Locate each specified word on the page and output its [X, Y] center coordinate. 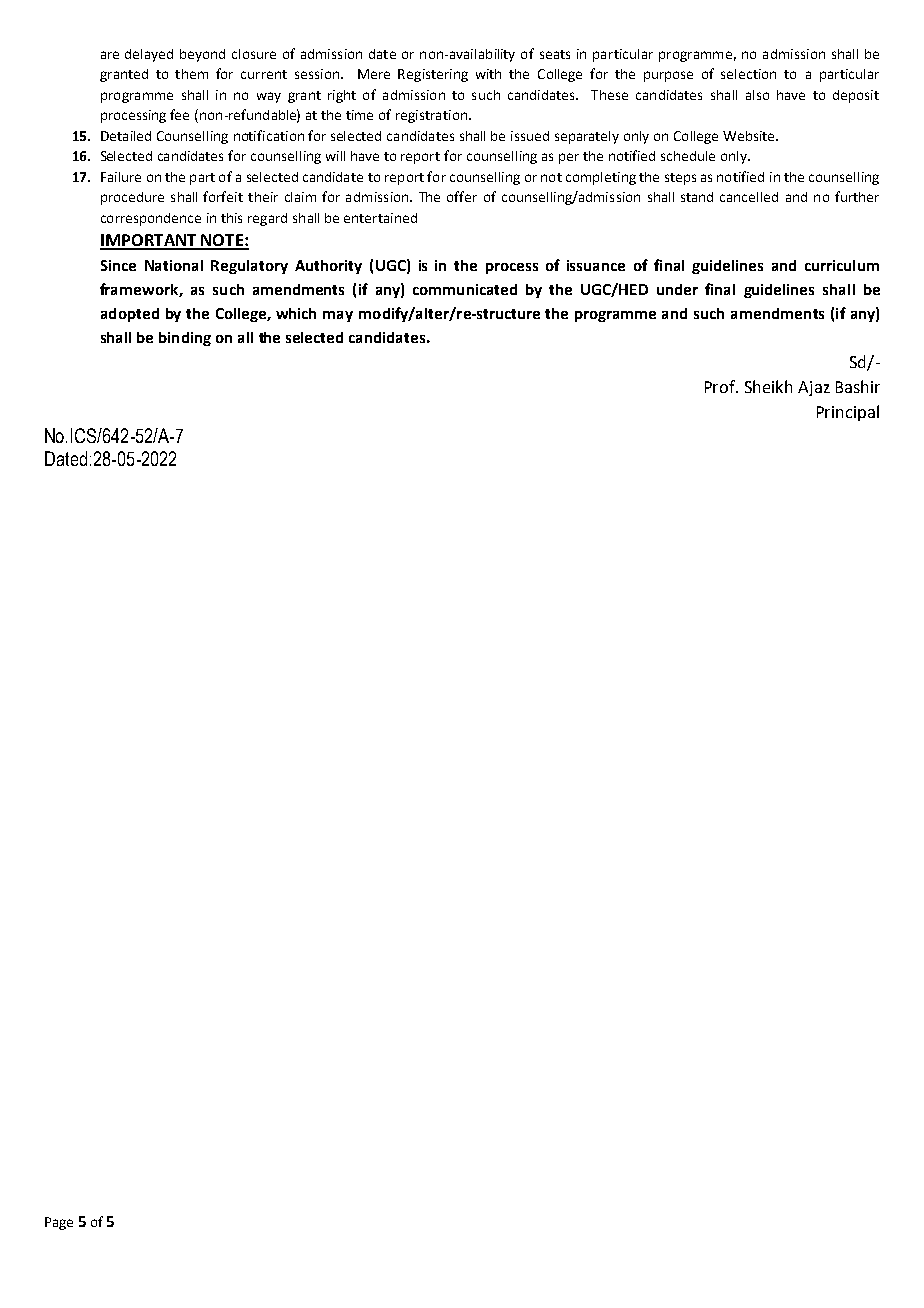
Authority [328, 267]
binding [185, 339]
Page [59, 1223]
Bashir [858, 386]
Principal [848, 413]
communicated [465, 289]
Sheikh [768, 386]
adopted [130, 315]
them [191, 74]
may [338, 316]
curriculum [842, 265]
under [677, 289]
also [757, 95]
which [296, 313]
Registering [433, 75]
